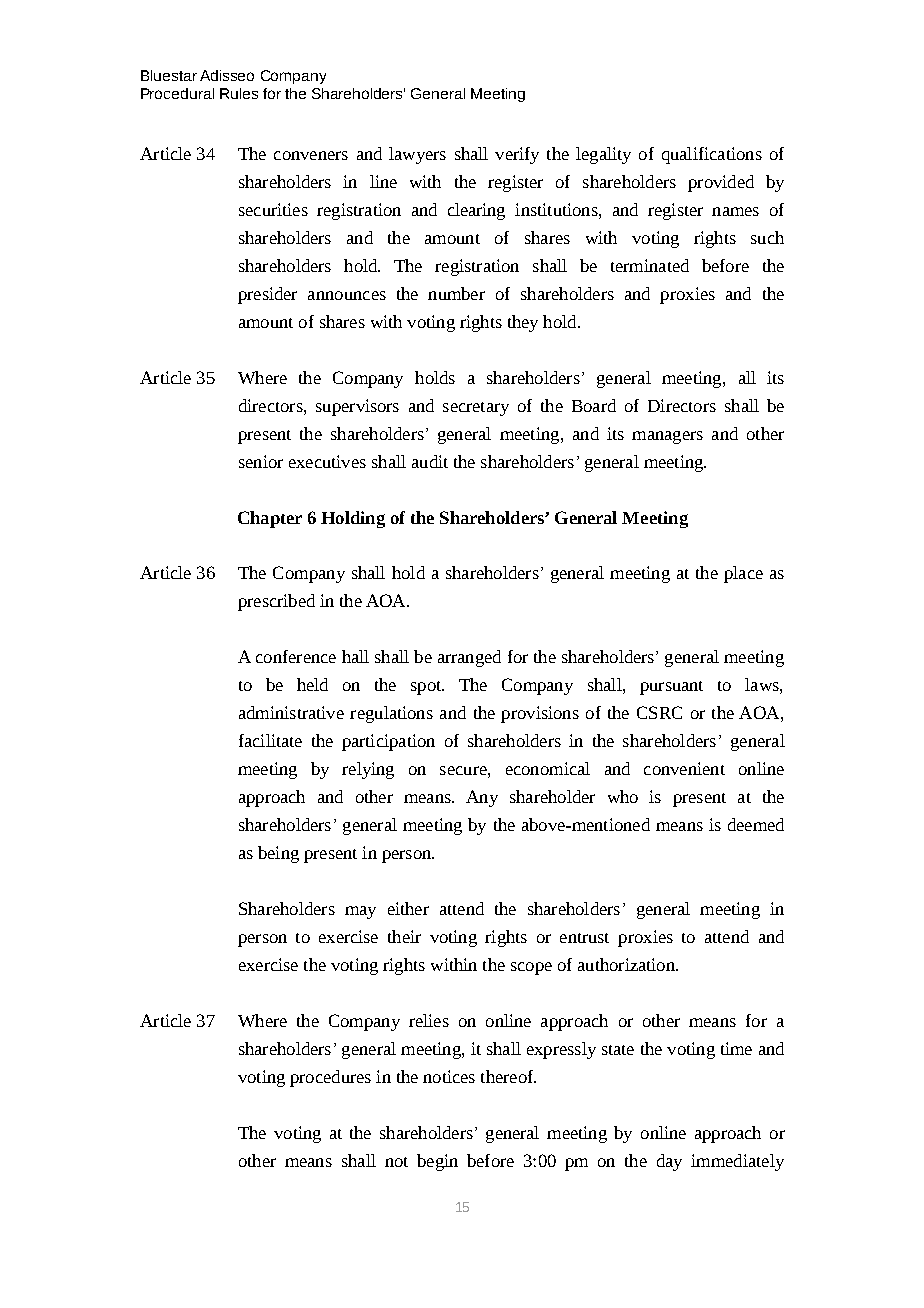  Describe the element at coordinates (756, 824) in the image. I see `deemed` at that location.
